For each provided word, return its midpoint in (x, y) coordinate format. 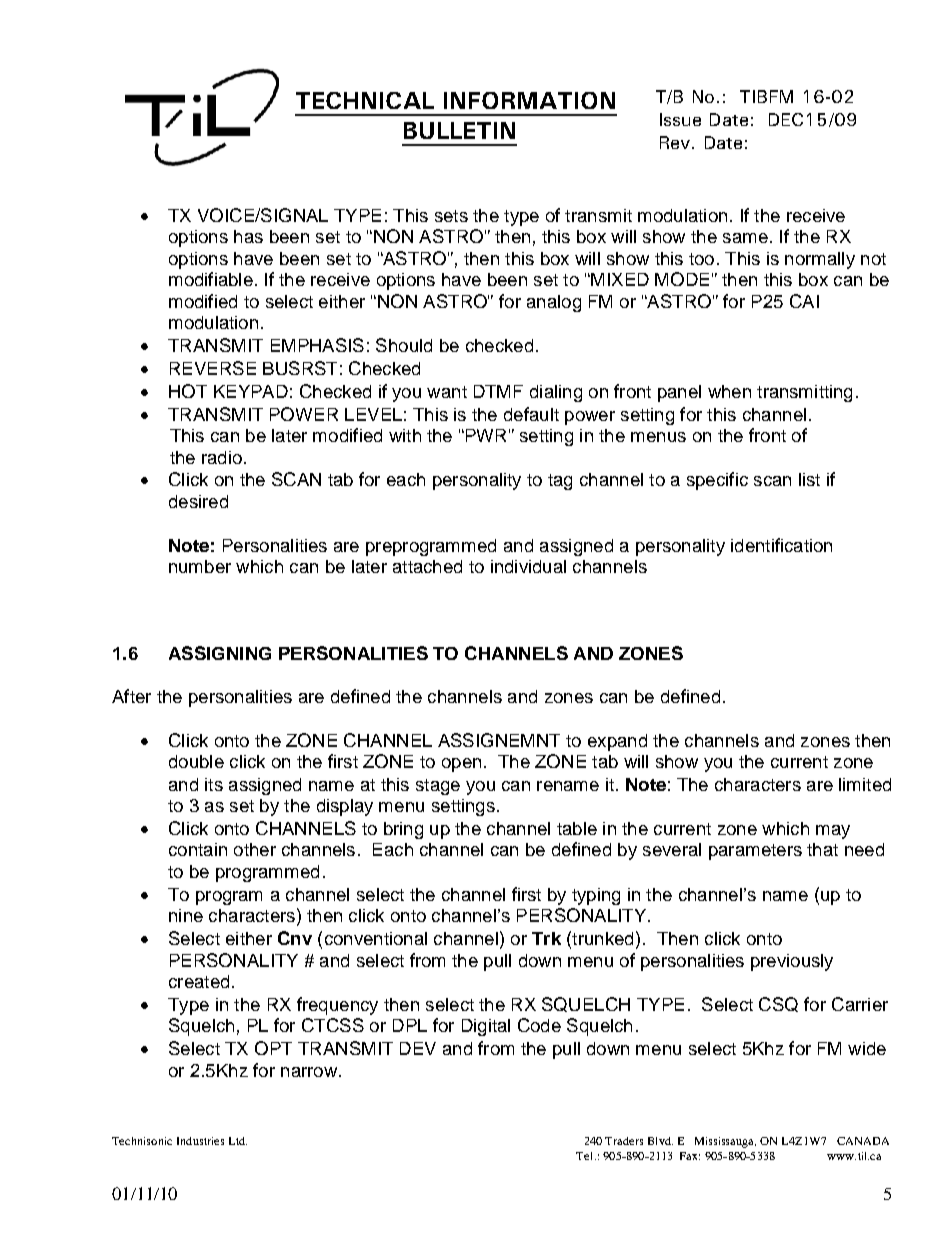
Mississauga (725, 1142)
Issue (680, 119)
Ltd (238, 1141)
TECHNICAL (365, 100)
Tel (586, 1156)
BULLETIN (459, 130)
